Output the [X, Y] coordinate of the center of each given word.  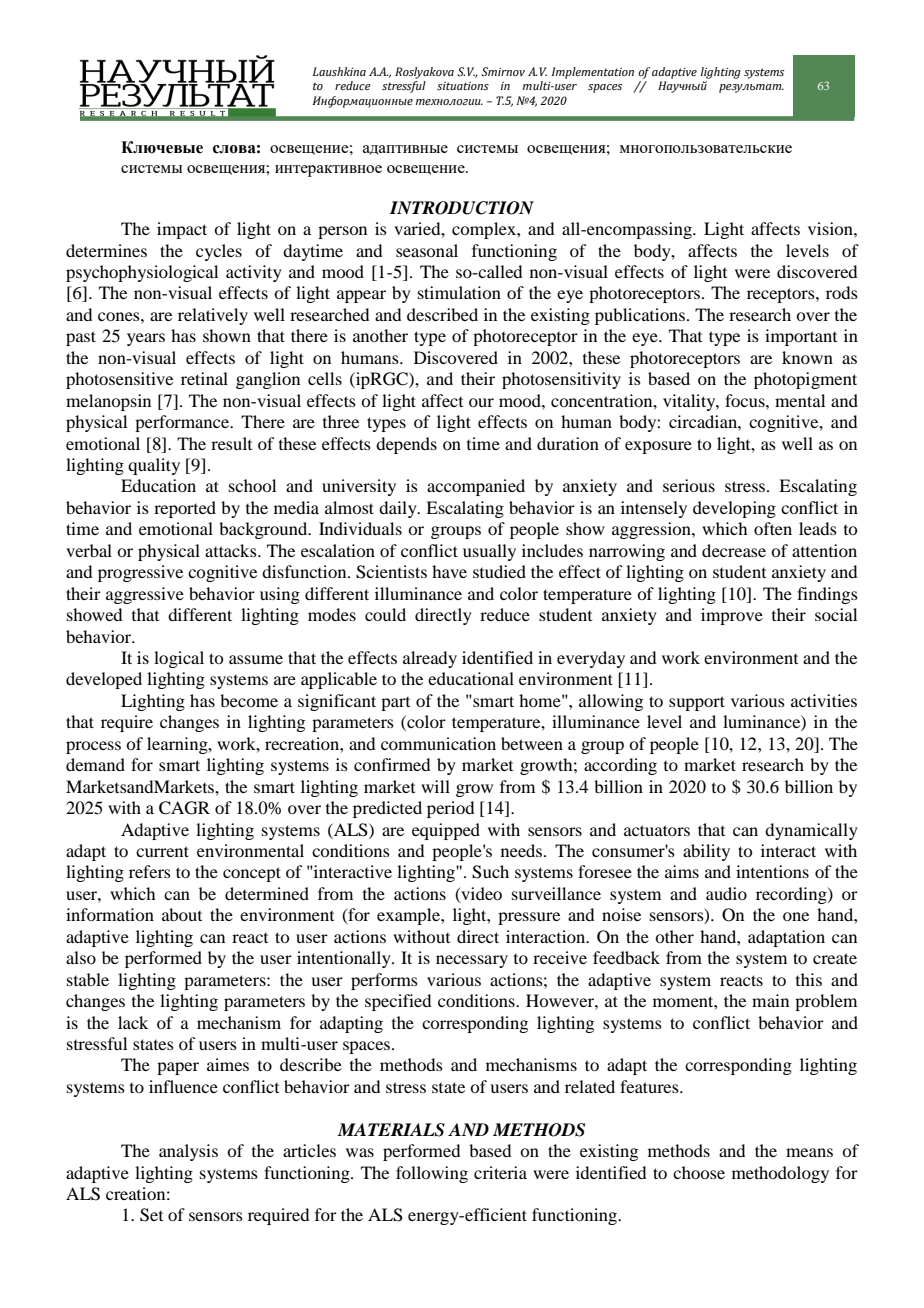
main [770, 1000]
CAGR [184, 808]
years [146, 339]
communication [438, 743]
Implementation [592, 73]
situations [463, 86]
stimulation [459, 292]
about [182, 914]
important [801, 337]
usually [489, 552]
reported [185, 509]
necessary [472, 961]
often [773, 528]
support [697, 703]
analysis [188, 1152]
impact [182, 230]
